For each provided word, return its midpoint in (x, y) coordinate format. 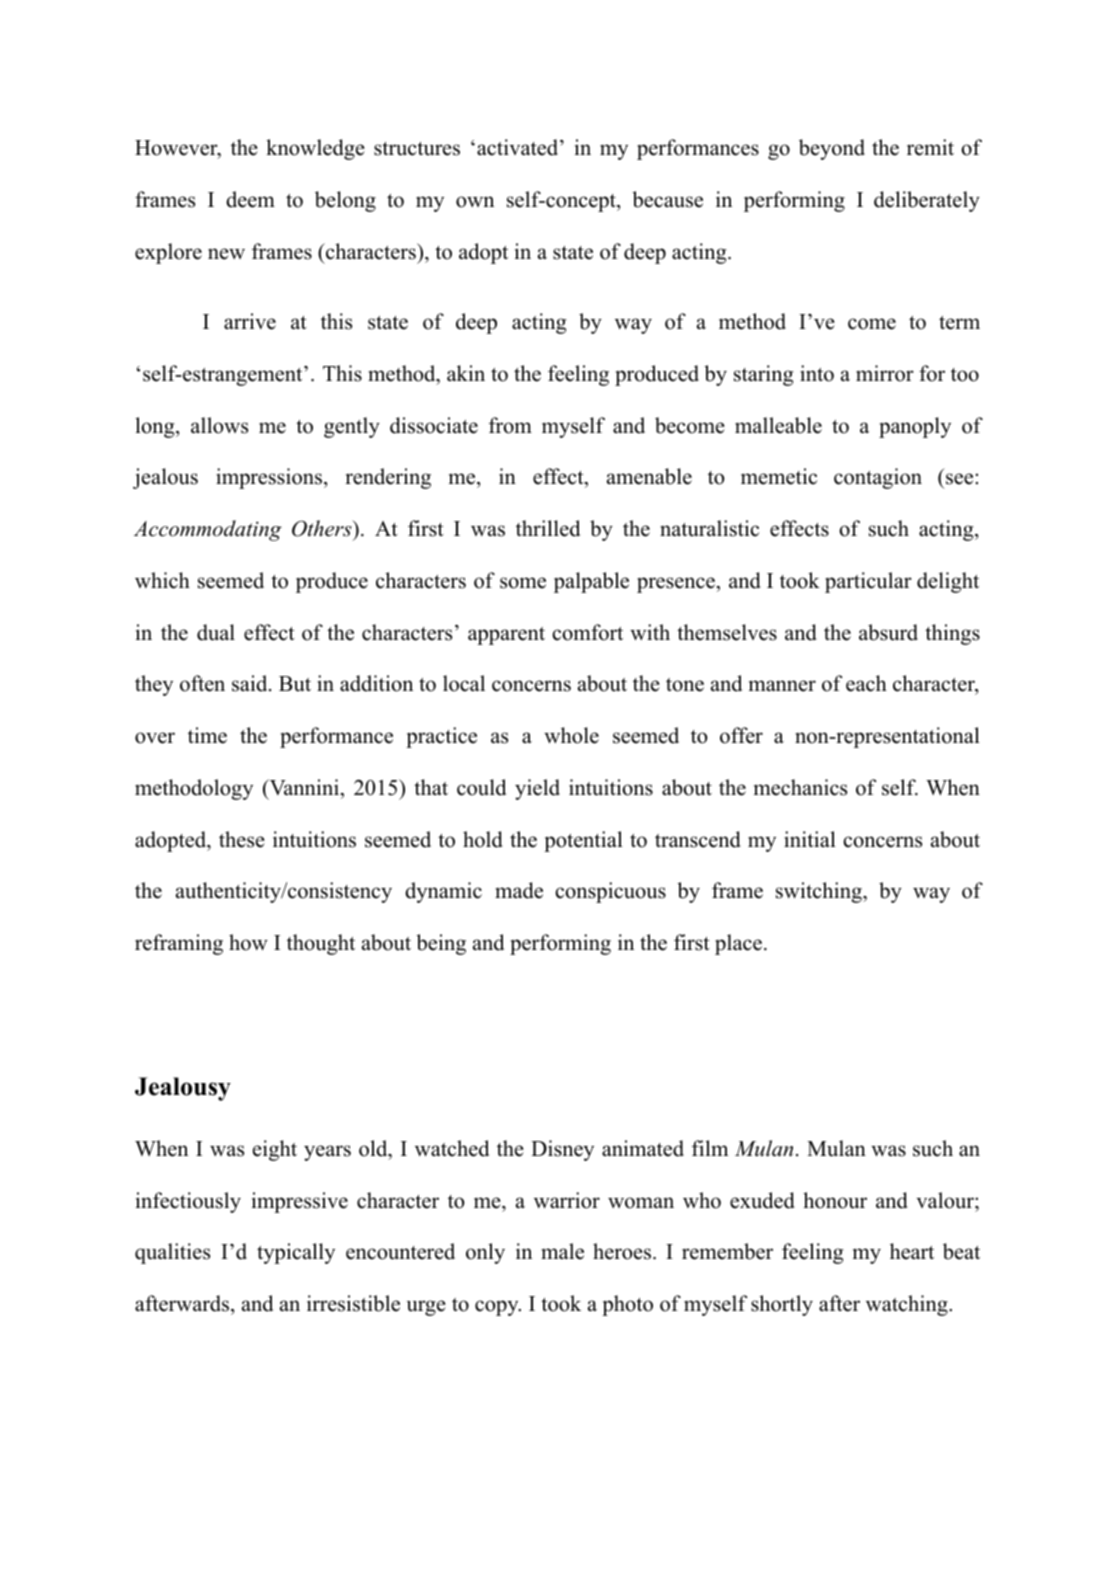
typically (296, 1253)
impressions (270, 478)
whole (571, 735)
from (510, 425)
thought (321, 944)
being (441, 944)
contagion (878, 478)
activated (517, 147)
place (738, 944)
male (562, 1251)
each (866, 683)
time (207, 735)
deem (250, 199)
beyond (832, 149)
